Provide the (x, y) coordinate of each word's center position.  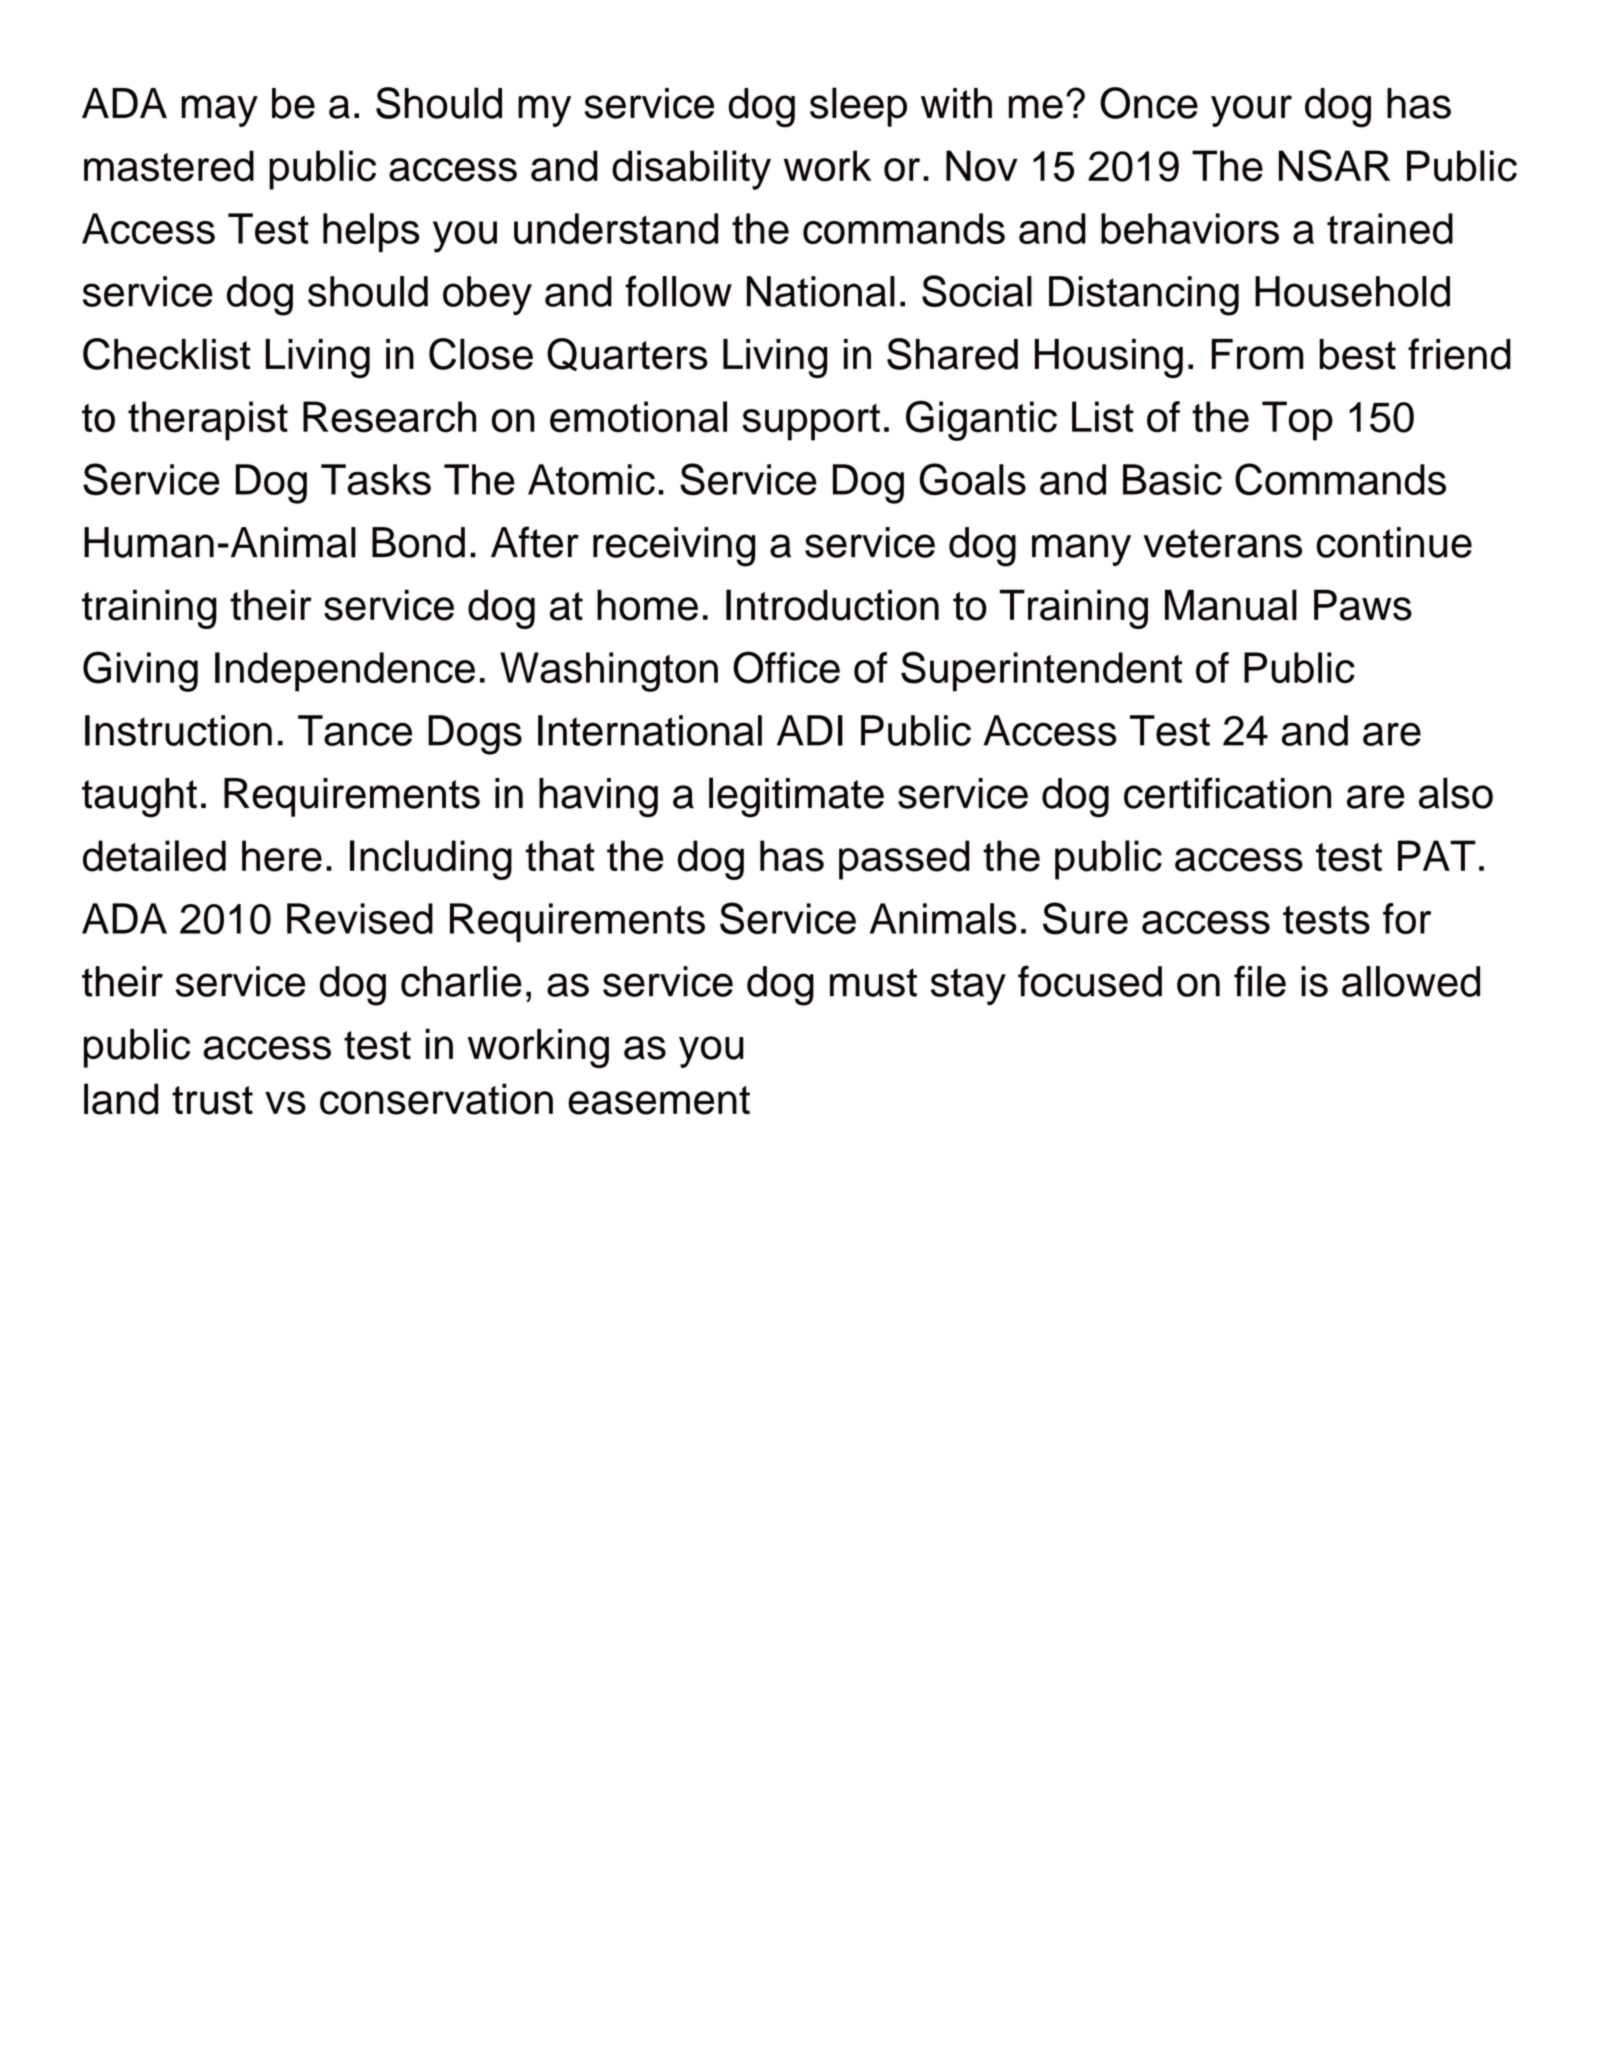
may (219, 111)
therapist (208, 421)
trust (212, 1100)
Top (1297, 421)
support (811, 422)
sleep (858, 107)
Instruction (178, 730)
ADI (810, 730)
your (1251, 111)
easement (659, 1100)
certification (1227, 793)
